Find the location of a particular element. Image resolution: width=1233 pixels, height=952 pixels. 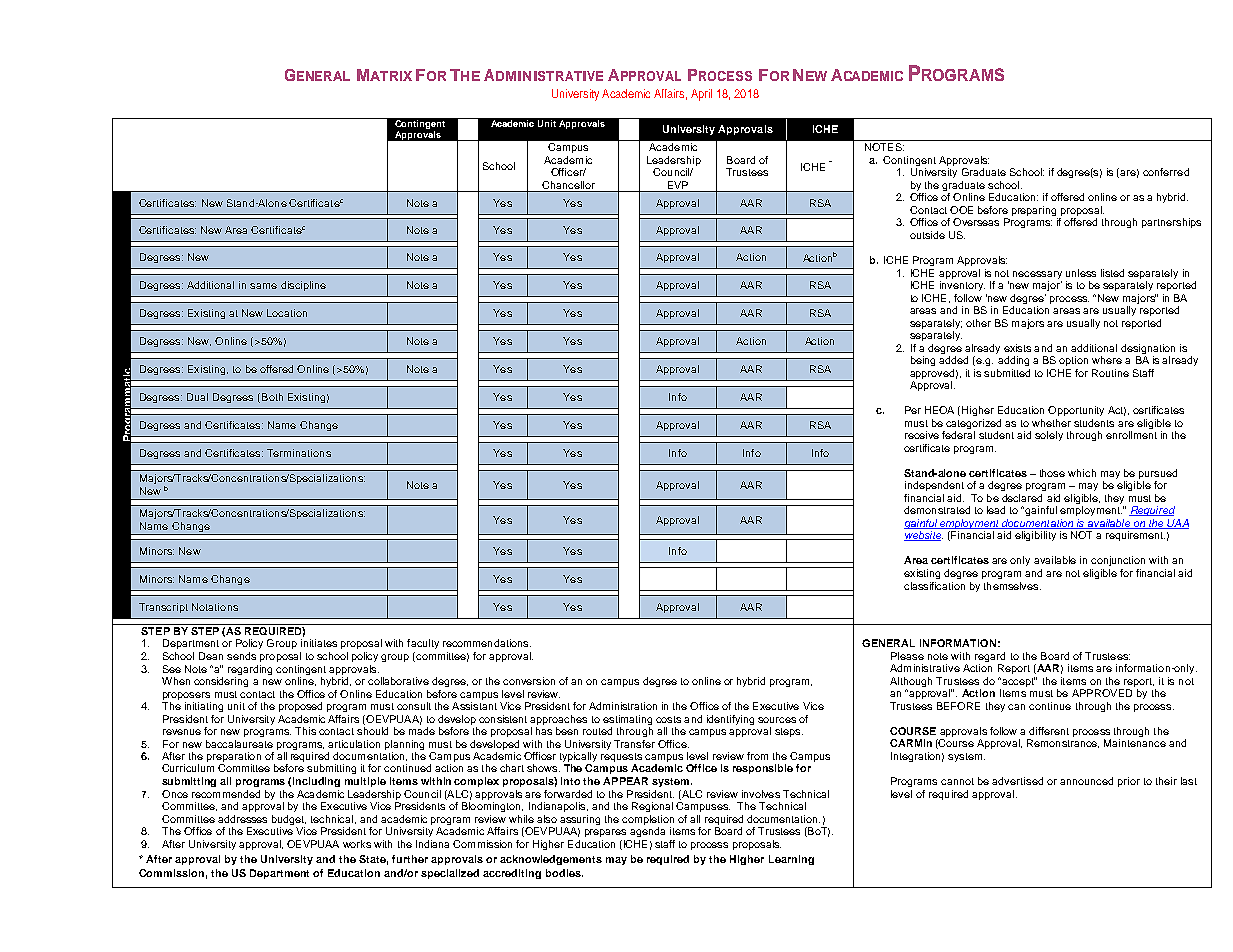

works is located at coordinates (357, 844).
